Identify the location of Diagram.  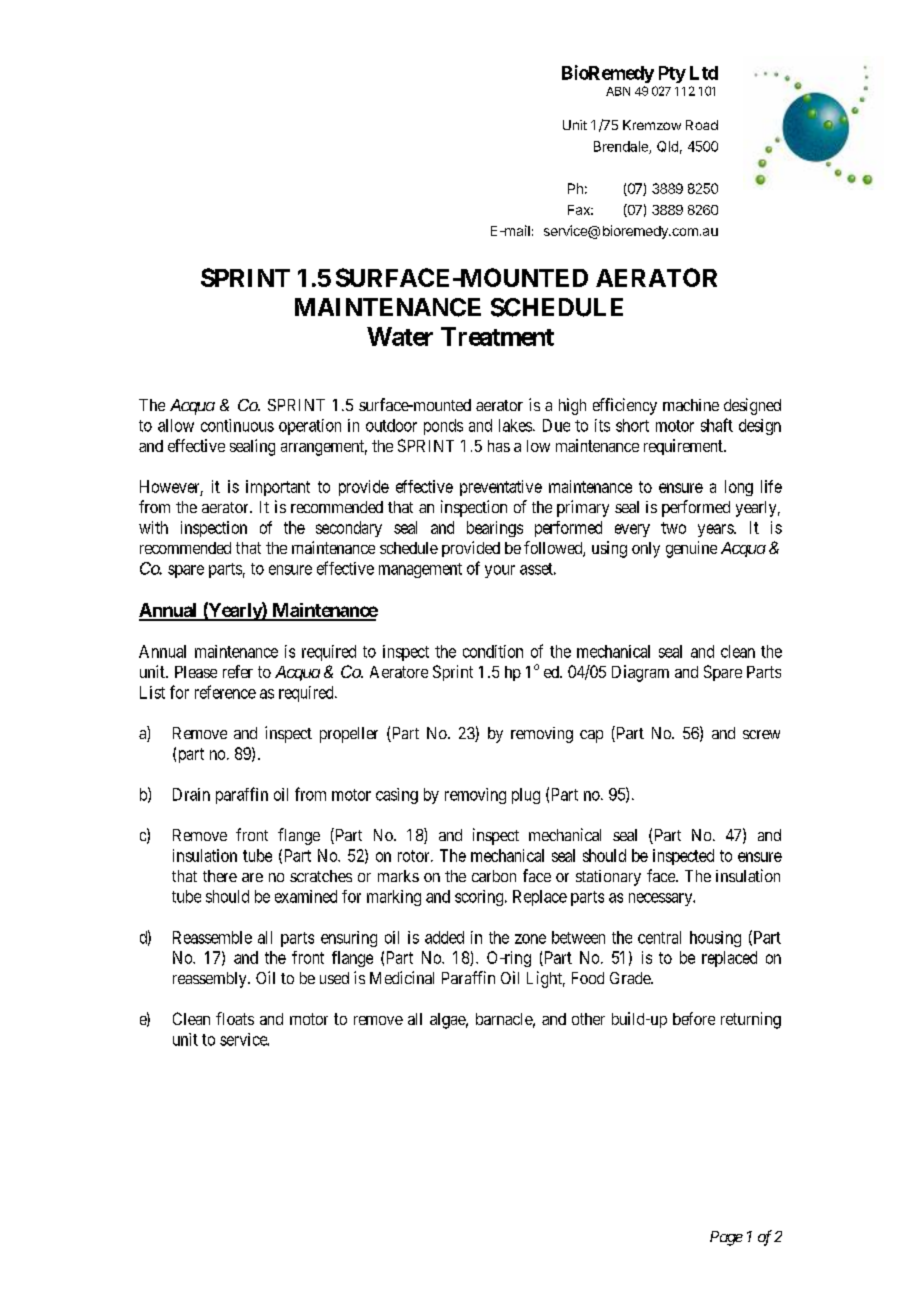
(640, 673).
